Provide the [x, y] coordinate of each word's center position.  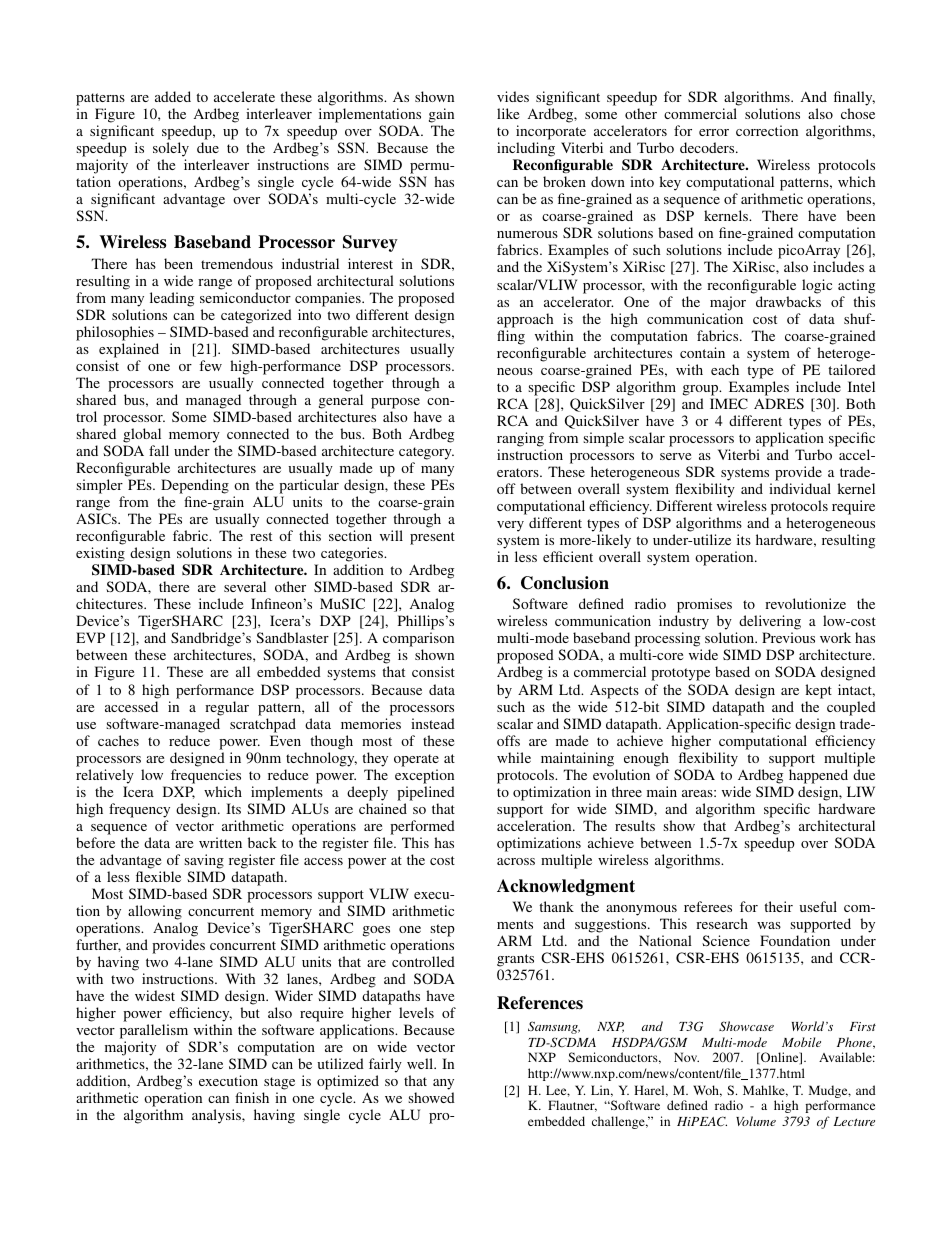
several [245, 586]
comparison [418, 641]
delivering [770, 624]
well [421, 1063]
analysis [217, 1116]
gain [441, 117]
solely [171, 151]
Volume [756, 1121]
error [714, 132]
